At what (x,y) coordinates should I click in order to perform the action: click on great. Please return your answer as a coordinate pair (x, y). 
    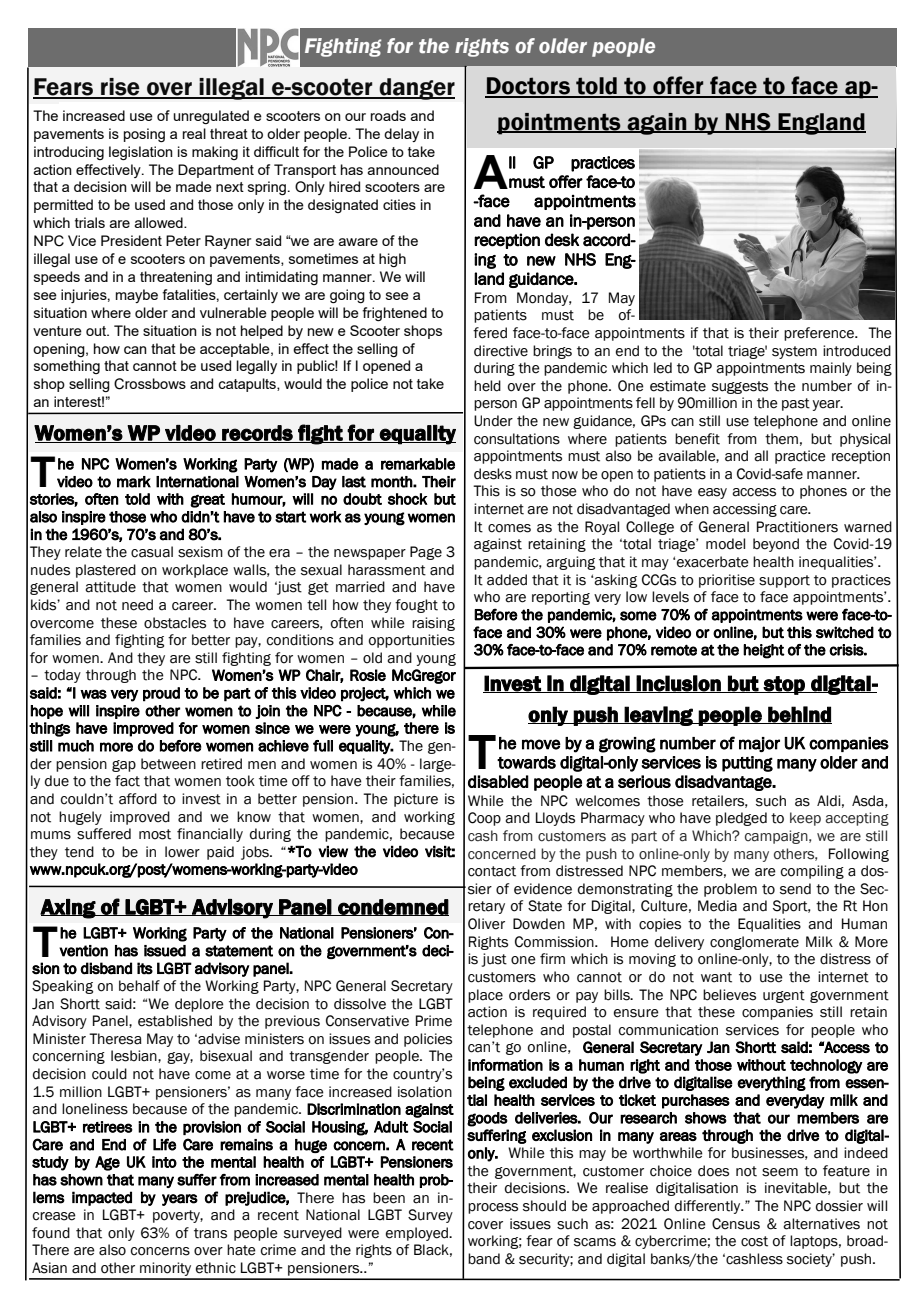
    Looking at the image, I should click on (207, 501).
